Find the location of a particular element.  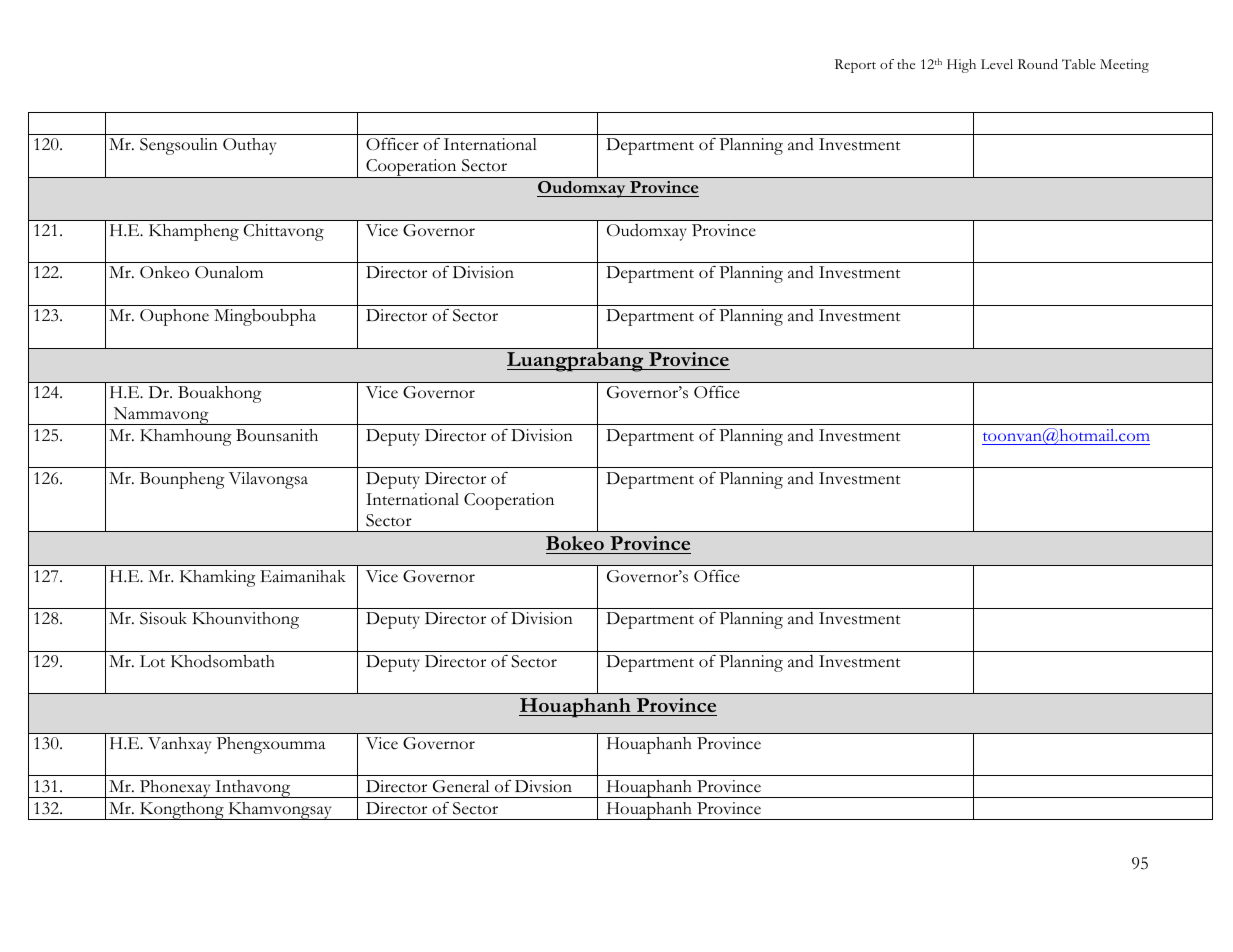

Level is located at coordinates (997, 64).
